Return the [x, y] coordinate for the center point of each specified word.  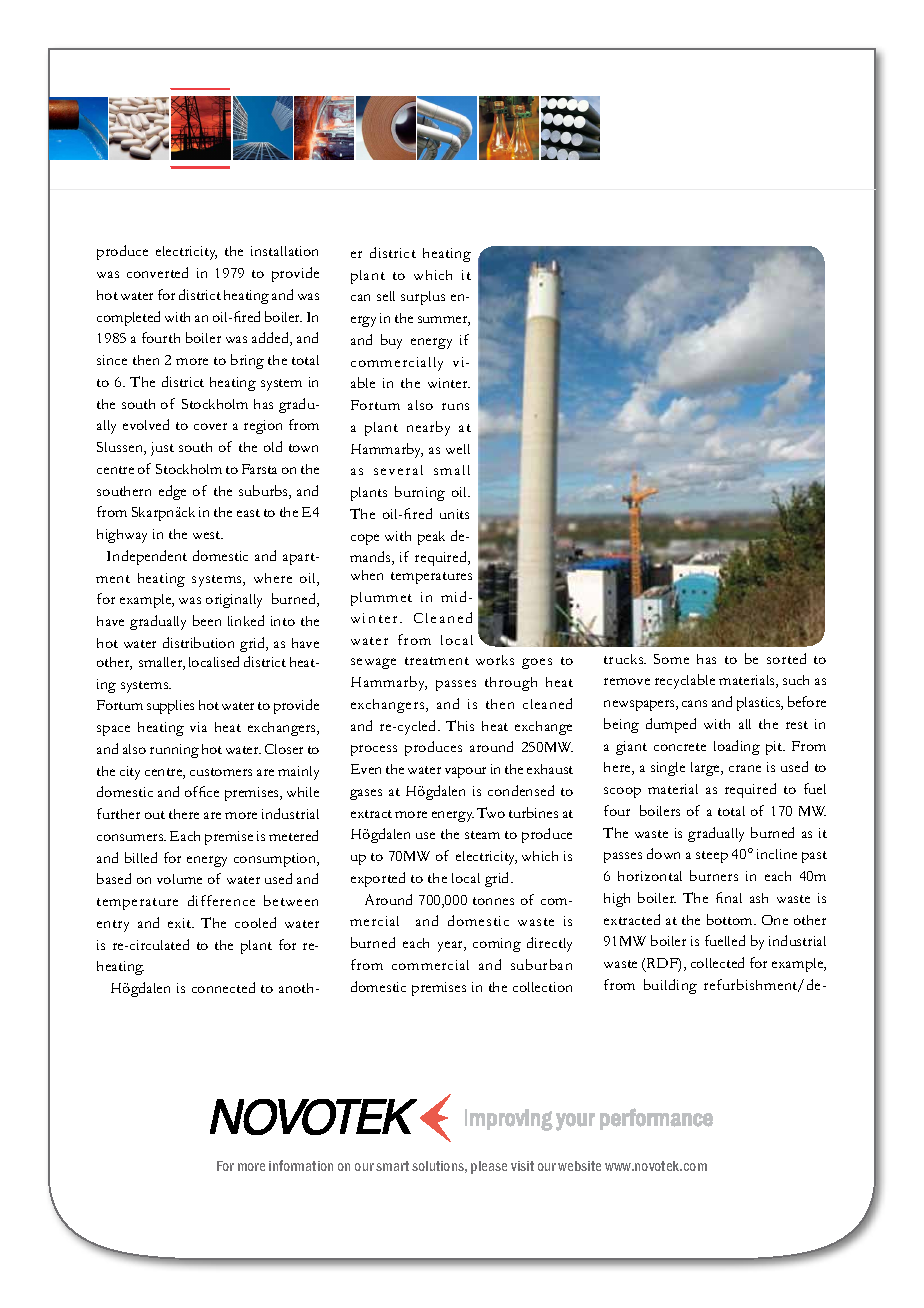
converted [157, 272]
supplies [170, 707]
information [301, 1165]
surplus [423, 298]
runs [455, 406]
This [460, 725]
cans [694, 703]
